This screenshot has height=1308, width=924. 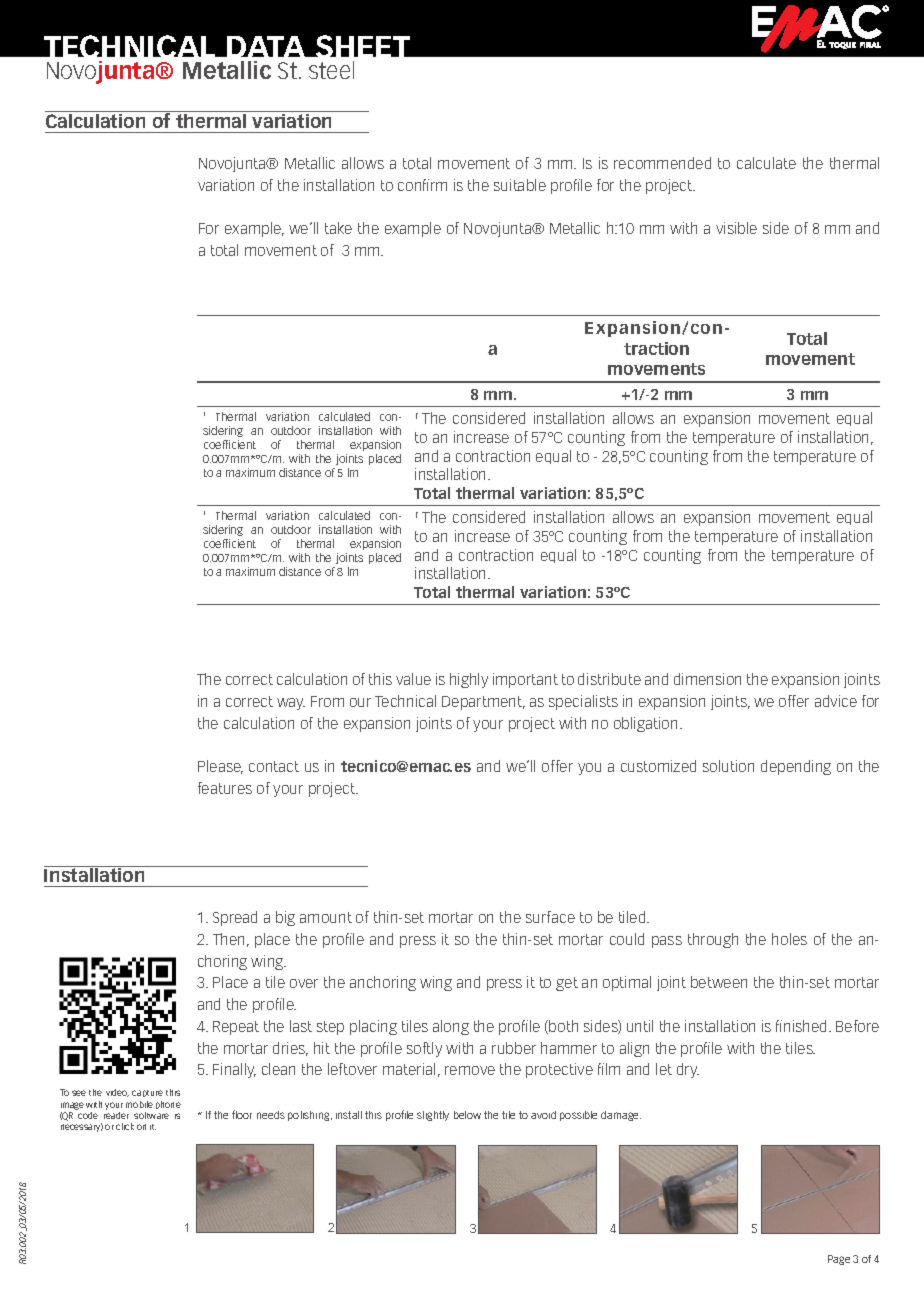 I want to click on take, so click(x=338, y=228).
